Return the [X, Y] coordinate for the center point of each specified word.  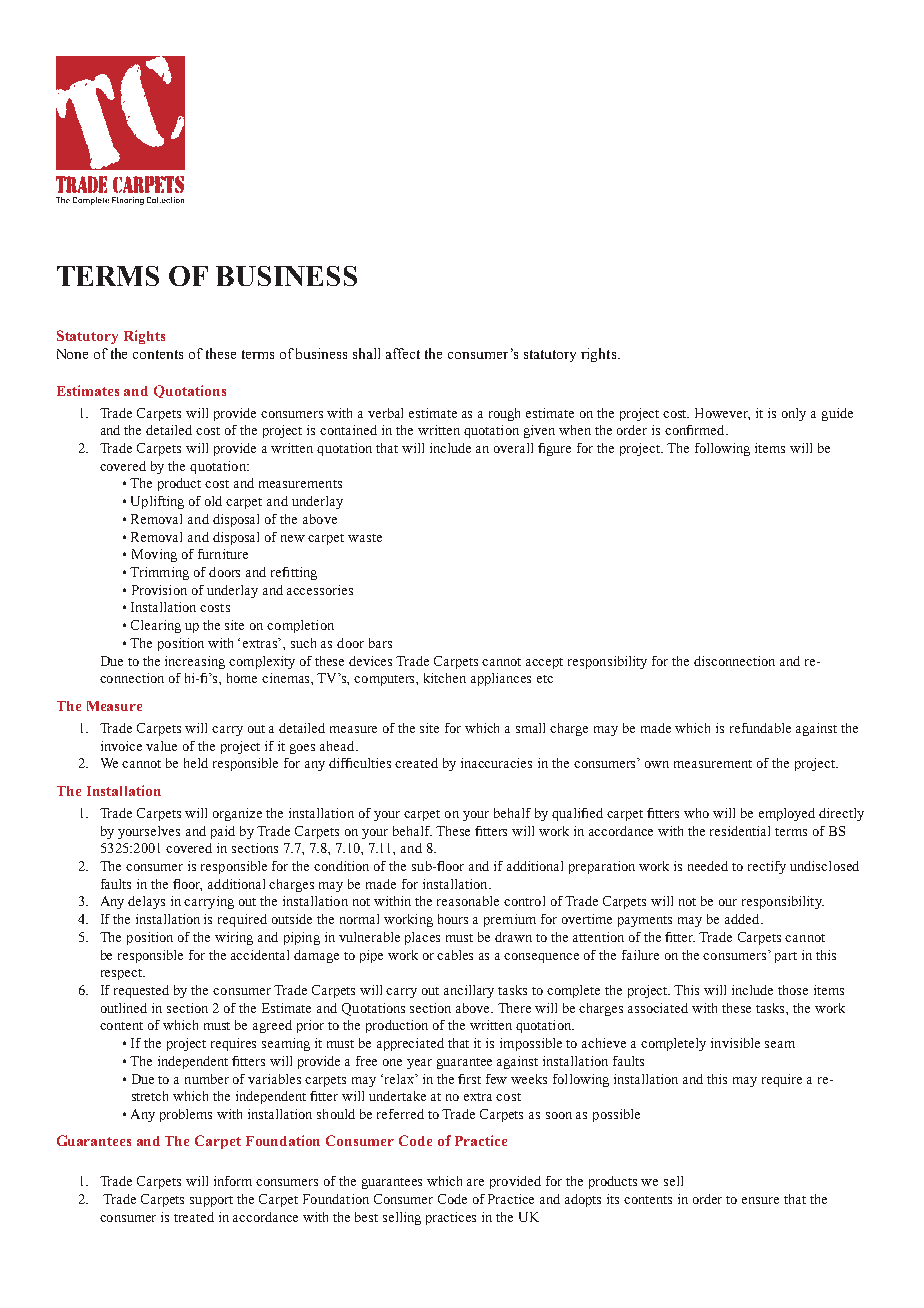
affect [403, 353]
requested [141, 991]
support [211, 1201]
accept [544, 663]
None [72, 354]
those [793, 990]
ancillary [469, 991]
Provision [159, 590]
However [722, 414]
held [196, 763]
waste [365, 538]
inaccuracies [496, 763]
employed [787, 814]
